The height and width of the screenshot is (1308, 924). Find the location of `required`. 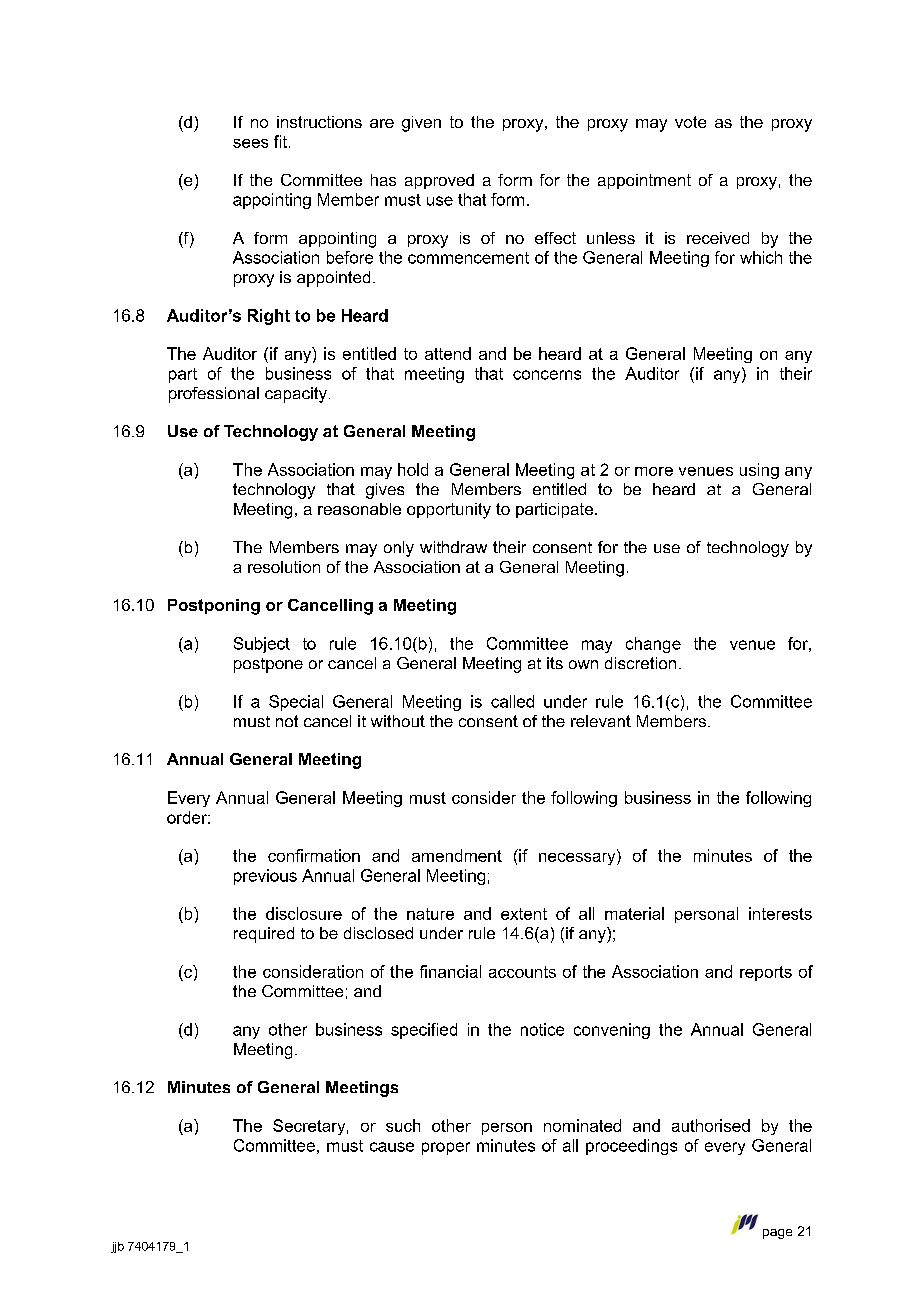

required is located at coordinates (264, 935).
